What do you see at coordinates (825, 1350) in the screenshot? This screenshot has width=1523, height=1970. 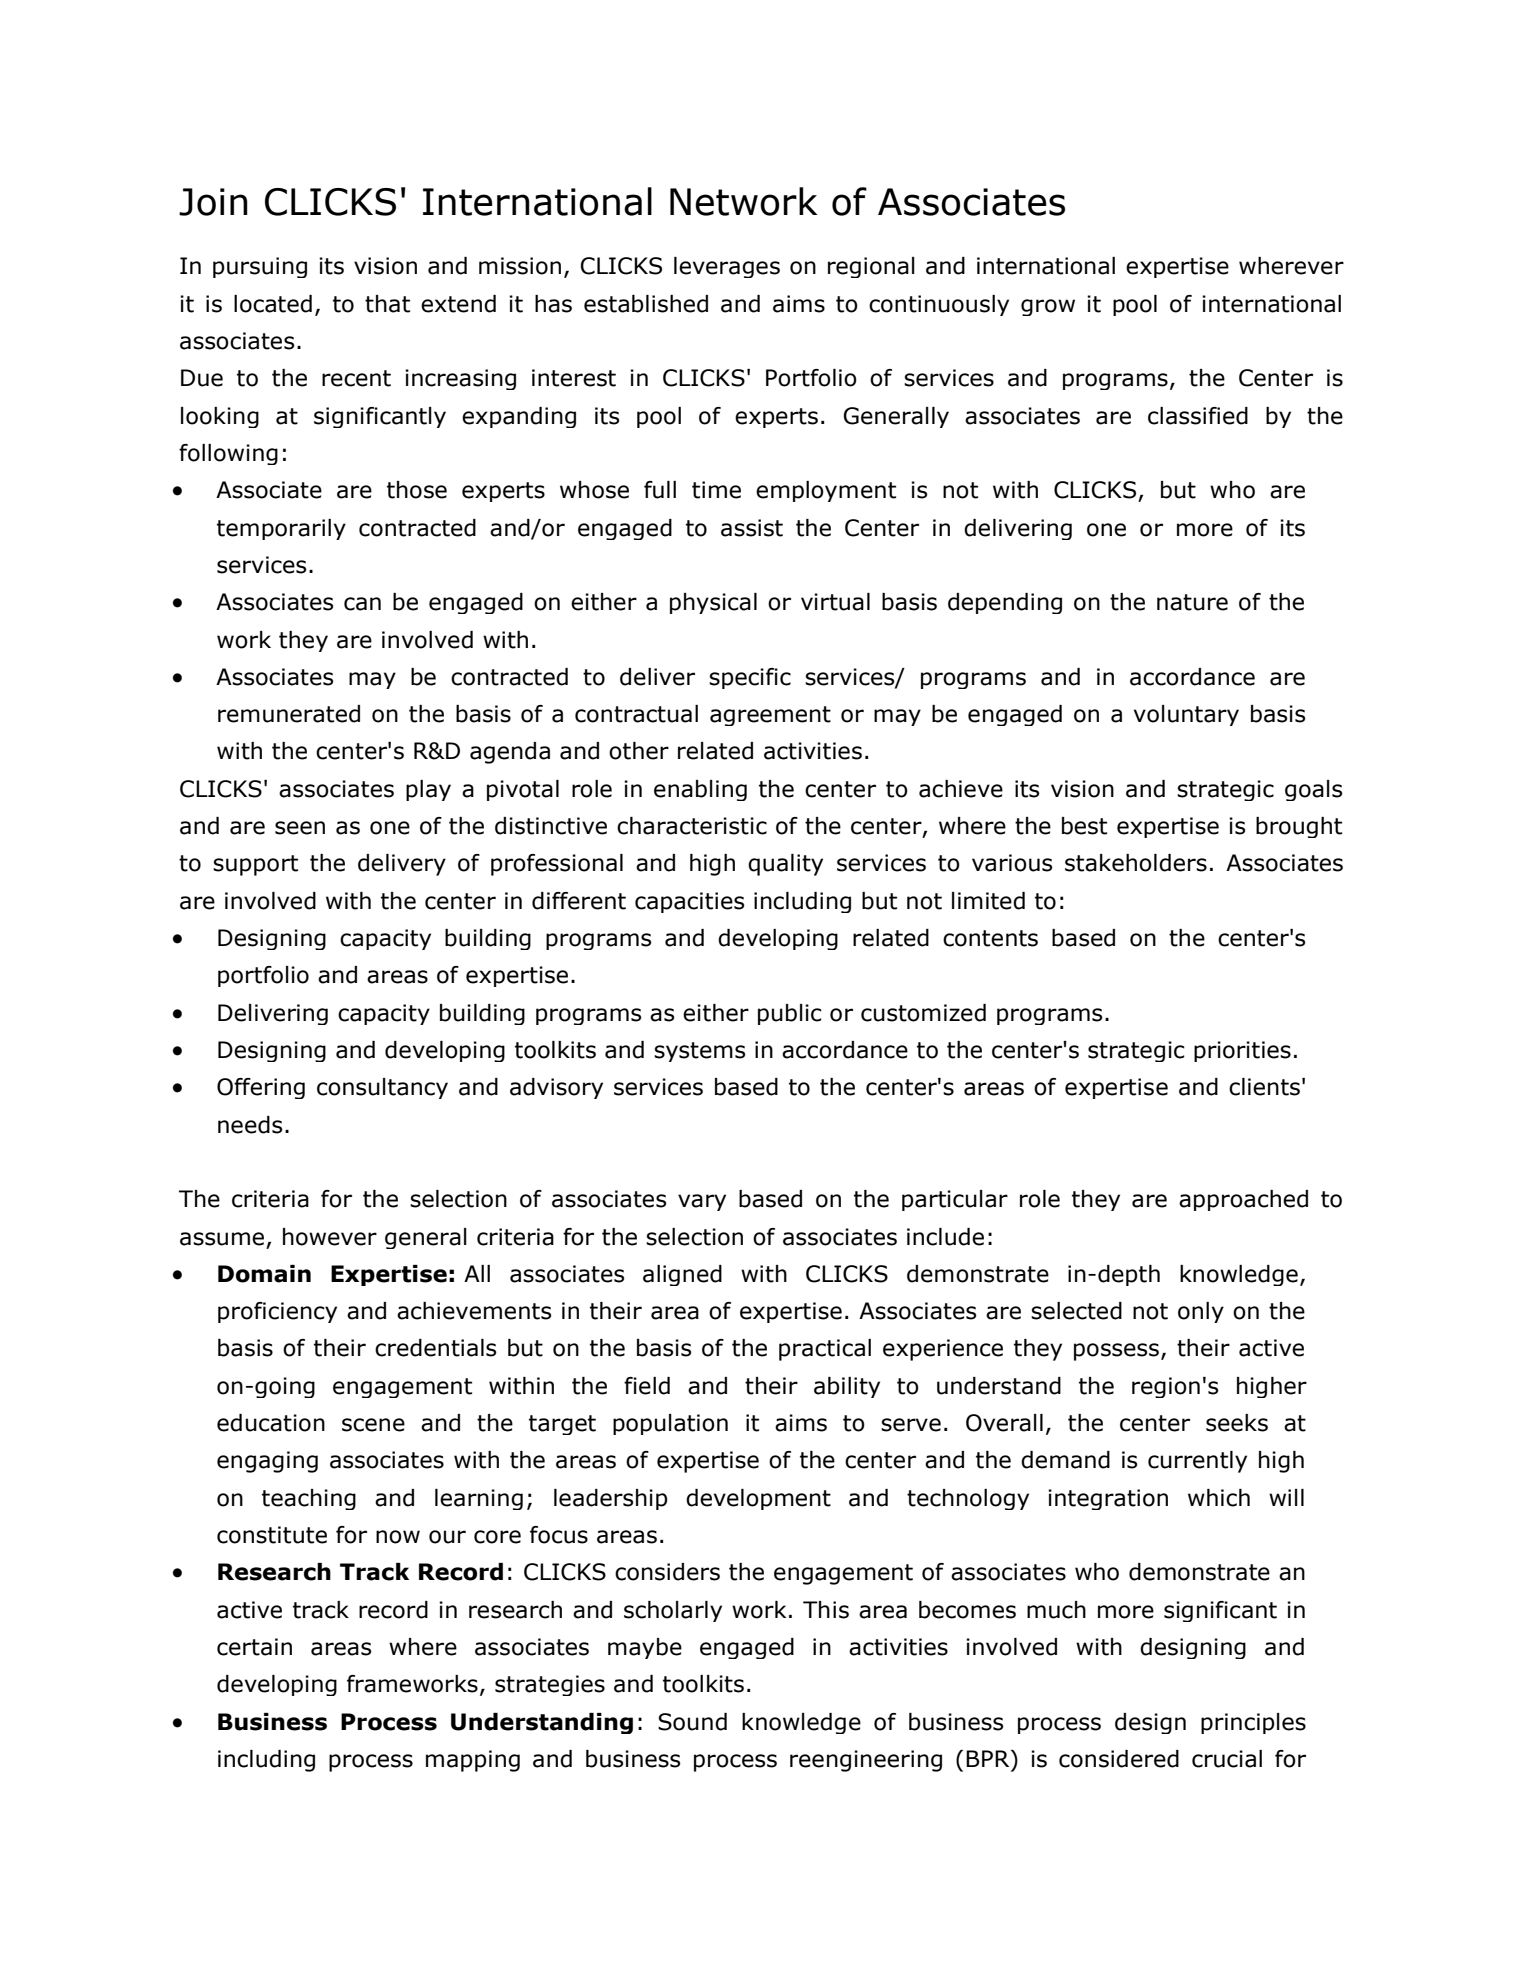 I see `practical` at bounding box center [825, 1350].
